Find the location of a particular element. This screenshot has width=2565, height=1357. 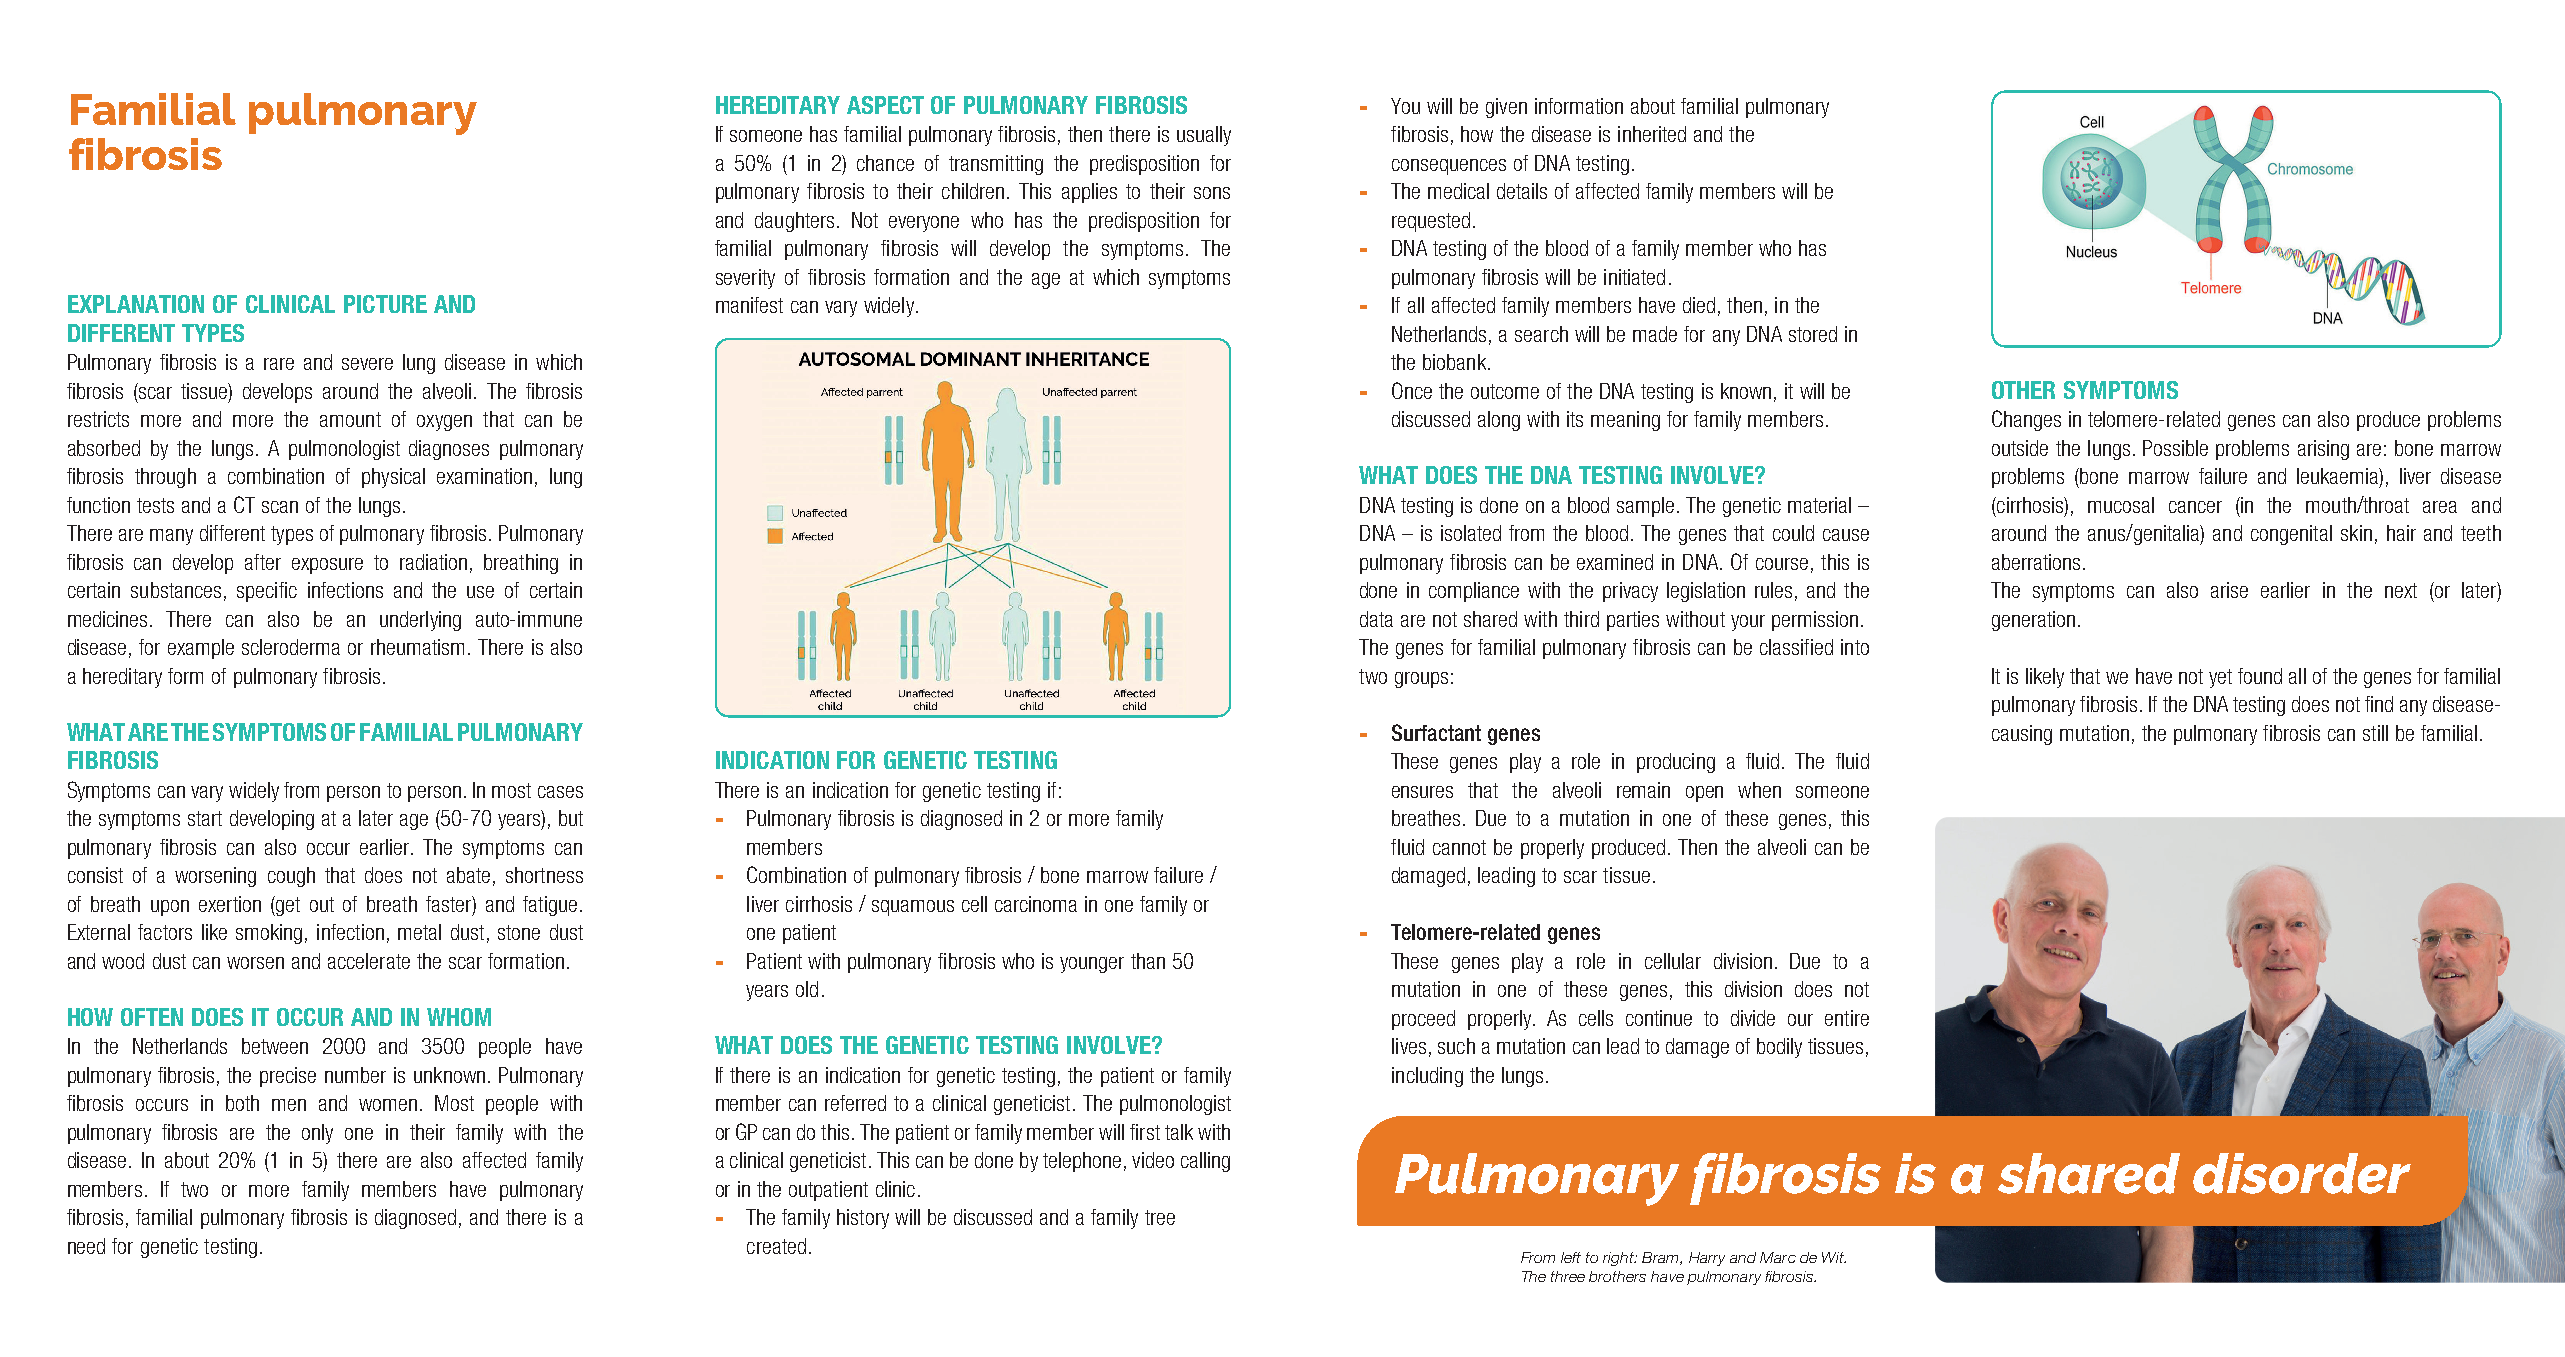

chance is located at coordinates (885, 163).
